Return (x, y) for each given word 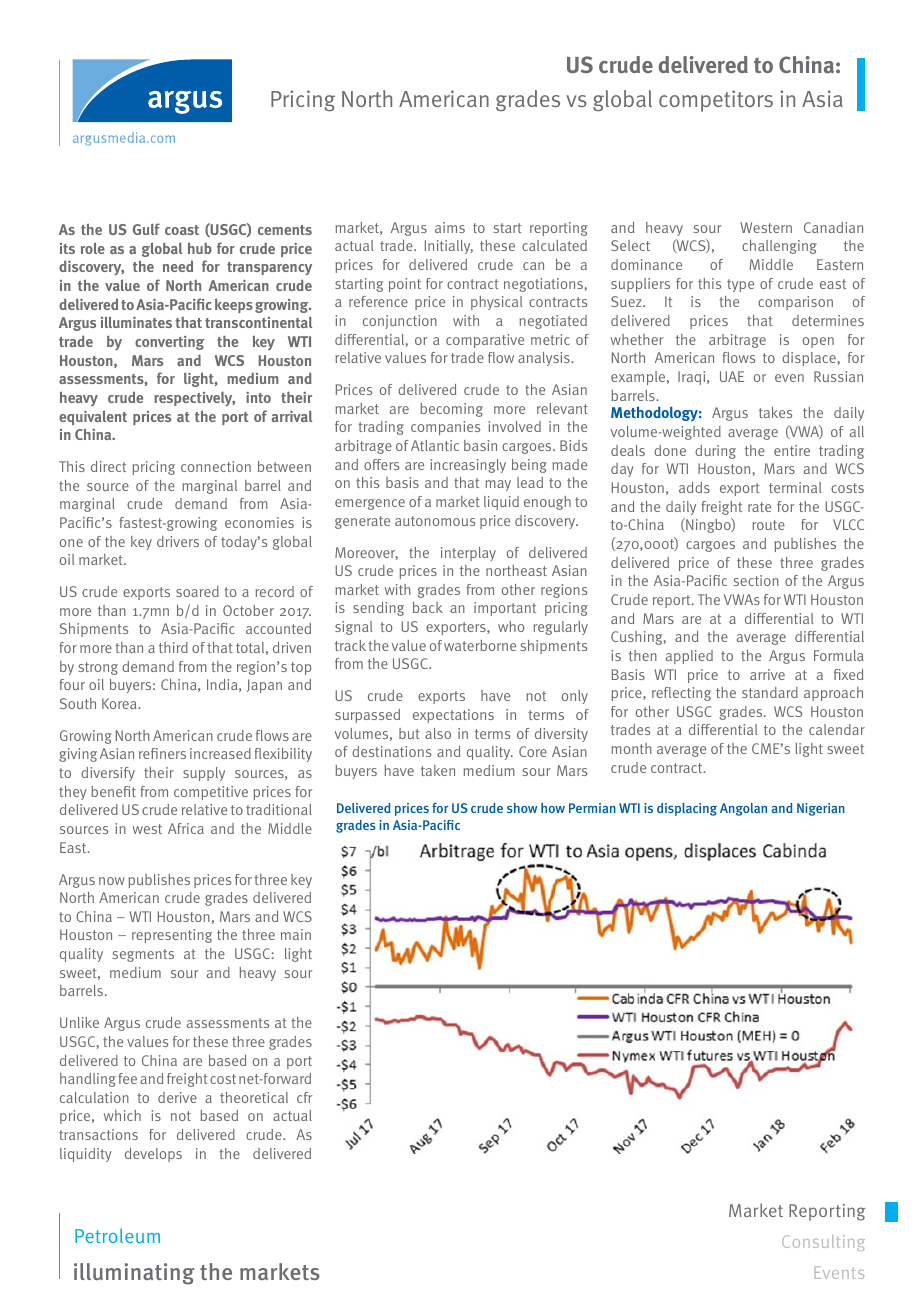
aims (450, 227)
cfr (304, 1097)
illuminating (134, 1274)
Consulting (823, 1243)
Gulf (146, 229)
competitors (716, 101)
